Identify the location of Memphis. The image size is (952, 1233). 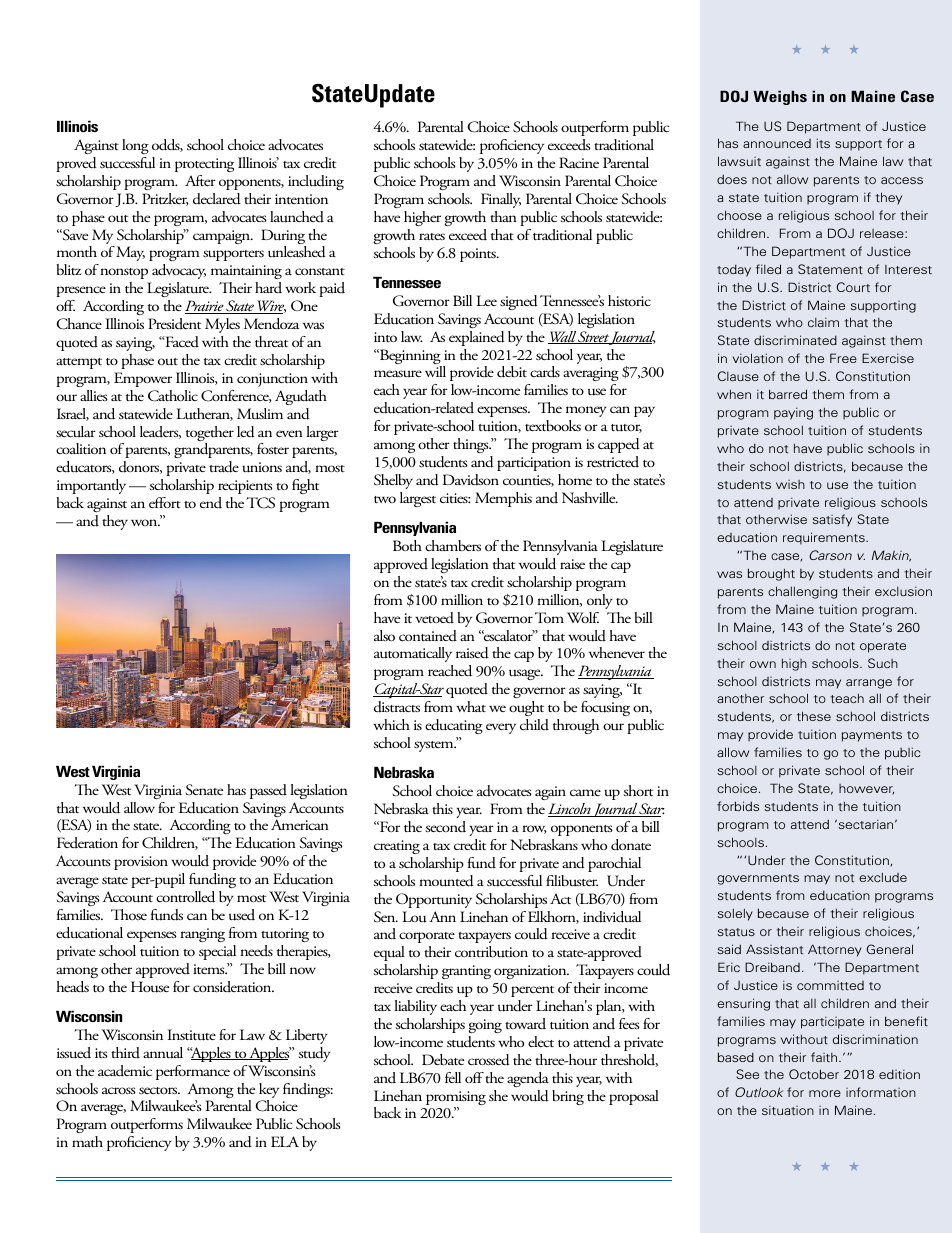
(503, 499).
